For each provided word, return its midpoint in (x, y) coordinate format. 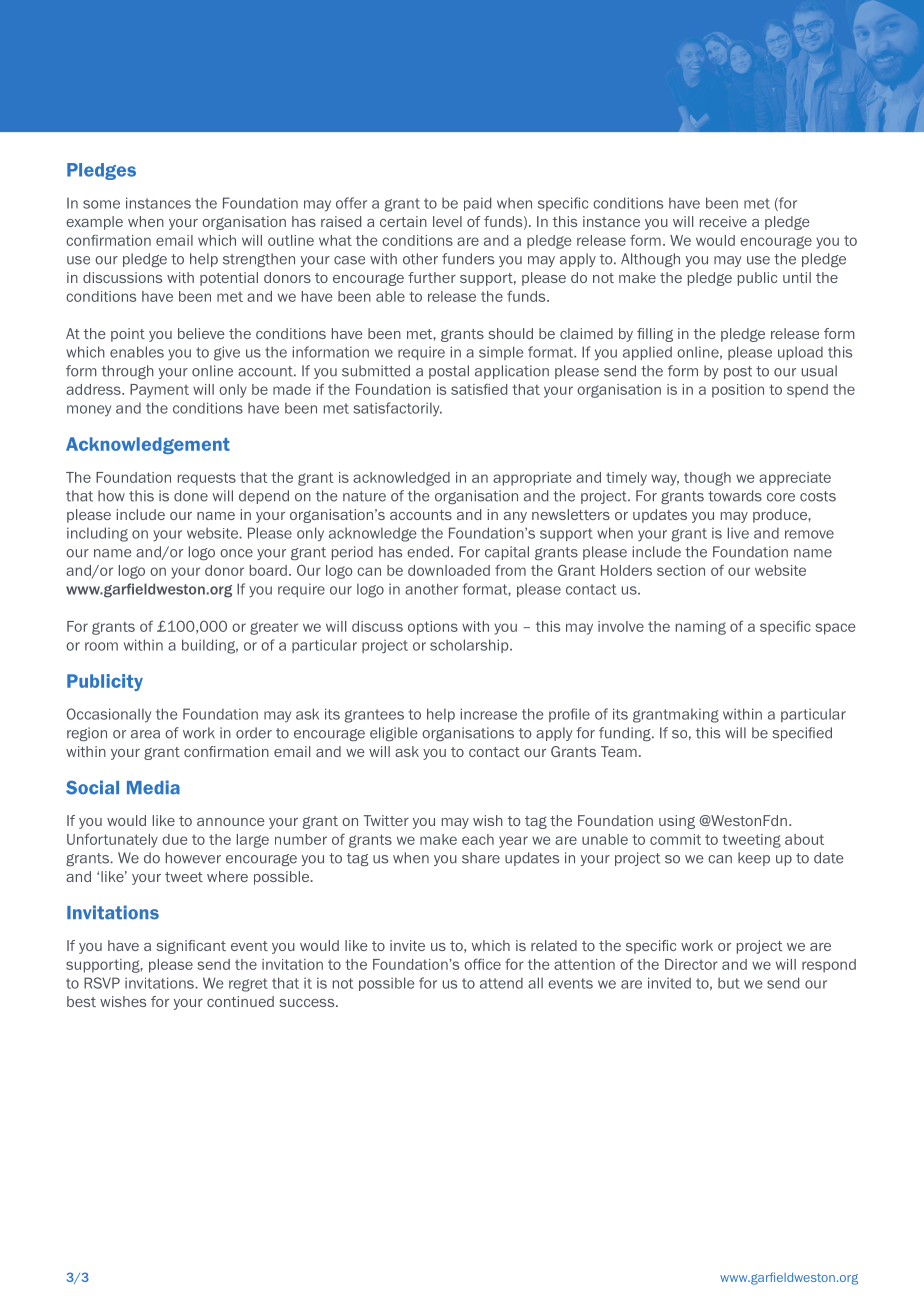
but (729, 983)
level (447, 221)
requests (207, 479)
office (482, 964)
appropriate (532, 479)
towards (735, 496)
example (94, 223)
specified (802, 734)
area (145, 734)
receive (723, 221)
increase (488, 714)
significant (191, 947)
